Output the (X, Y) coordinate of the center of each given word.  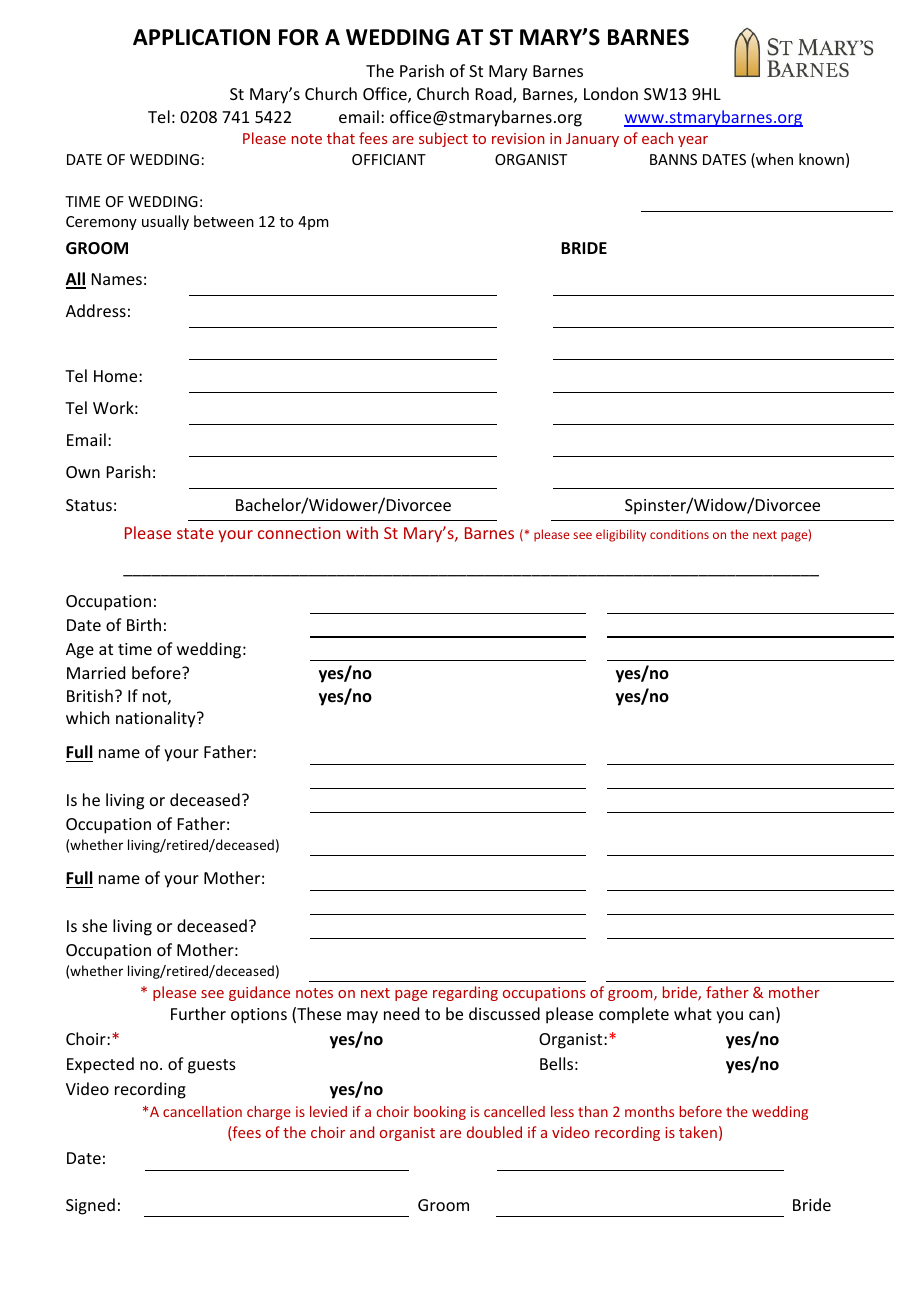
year (693, 141)
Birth (144, 624)
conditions (679, 534)
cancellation (202, 1111)
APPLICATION (201, 37)
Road (495, 95)
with (362, 532)
